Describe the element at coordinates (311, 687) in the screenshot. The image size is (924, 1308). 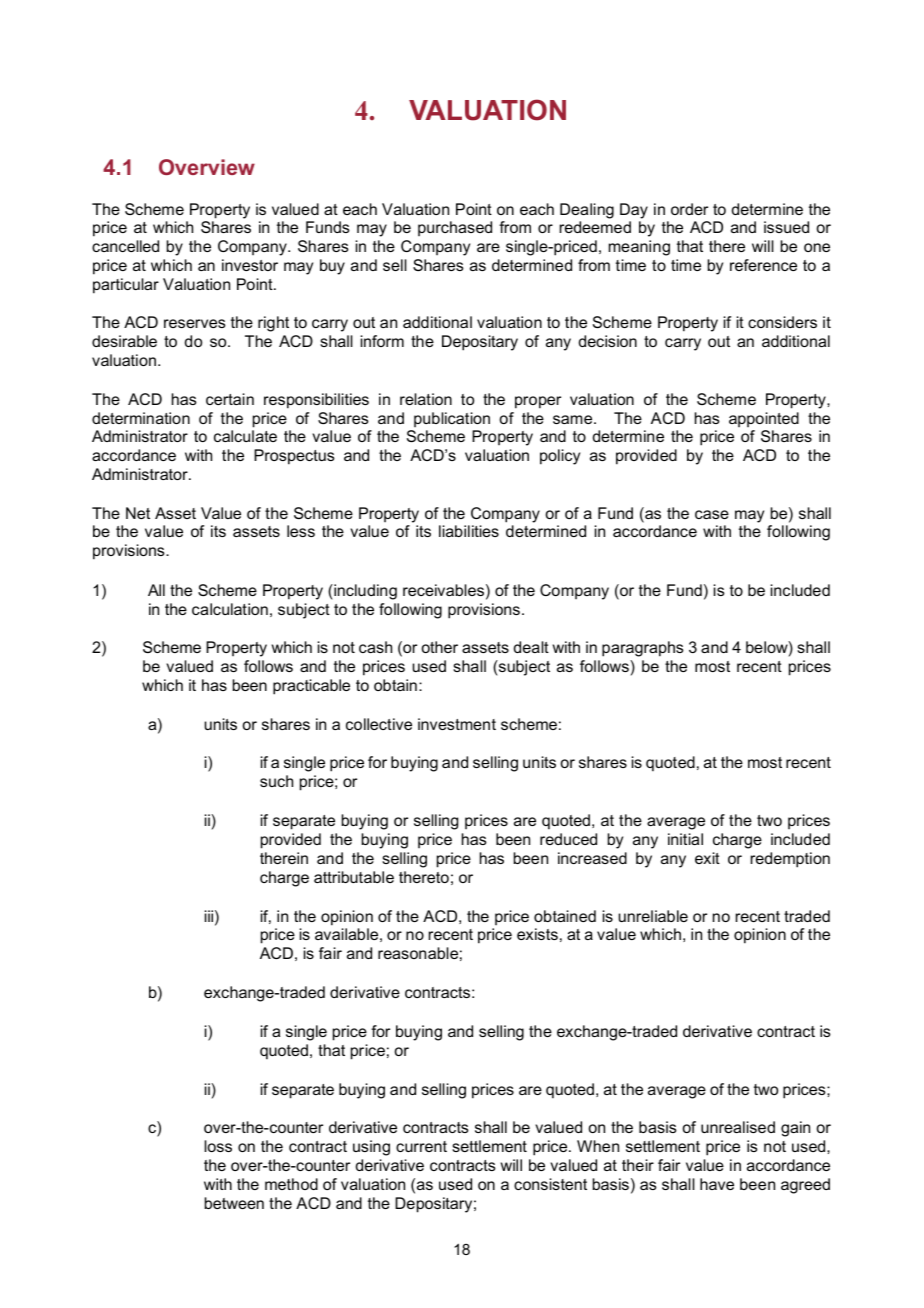
I see `practicable` at that location.
